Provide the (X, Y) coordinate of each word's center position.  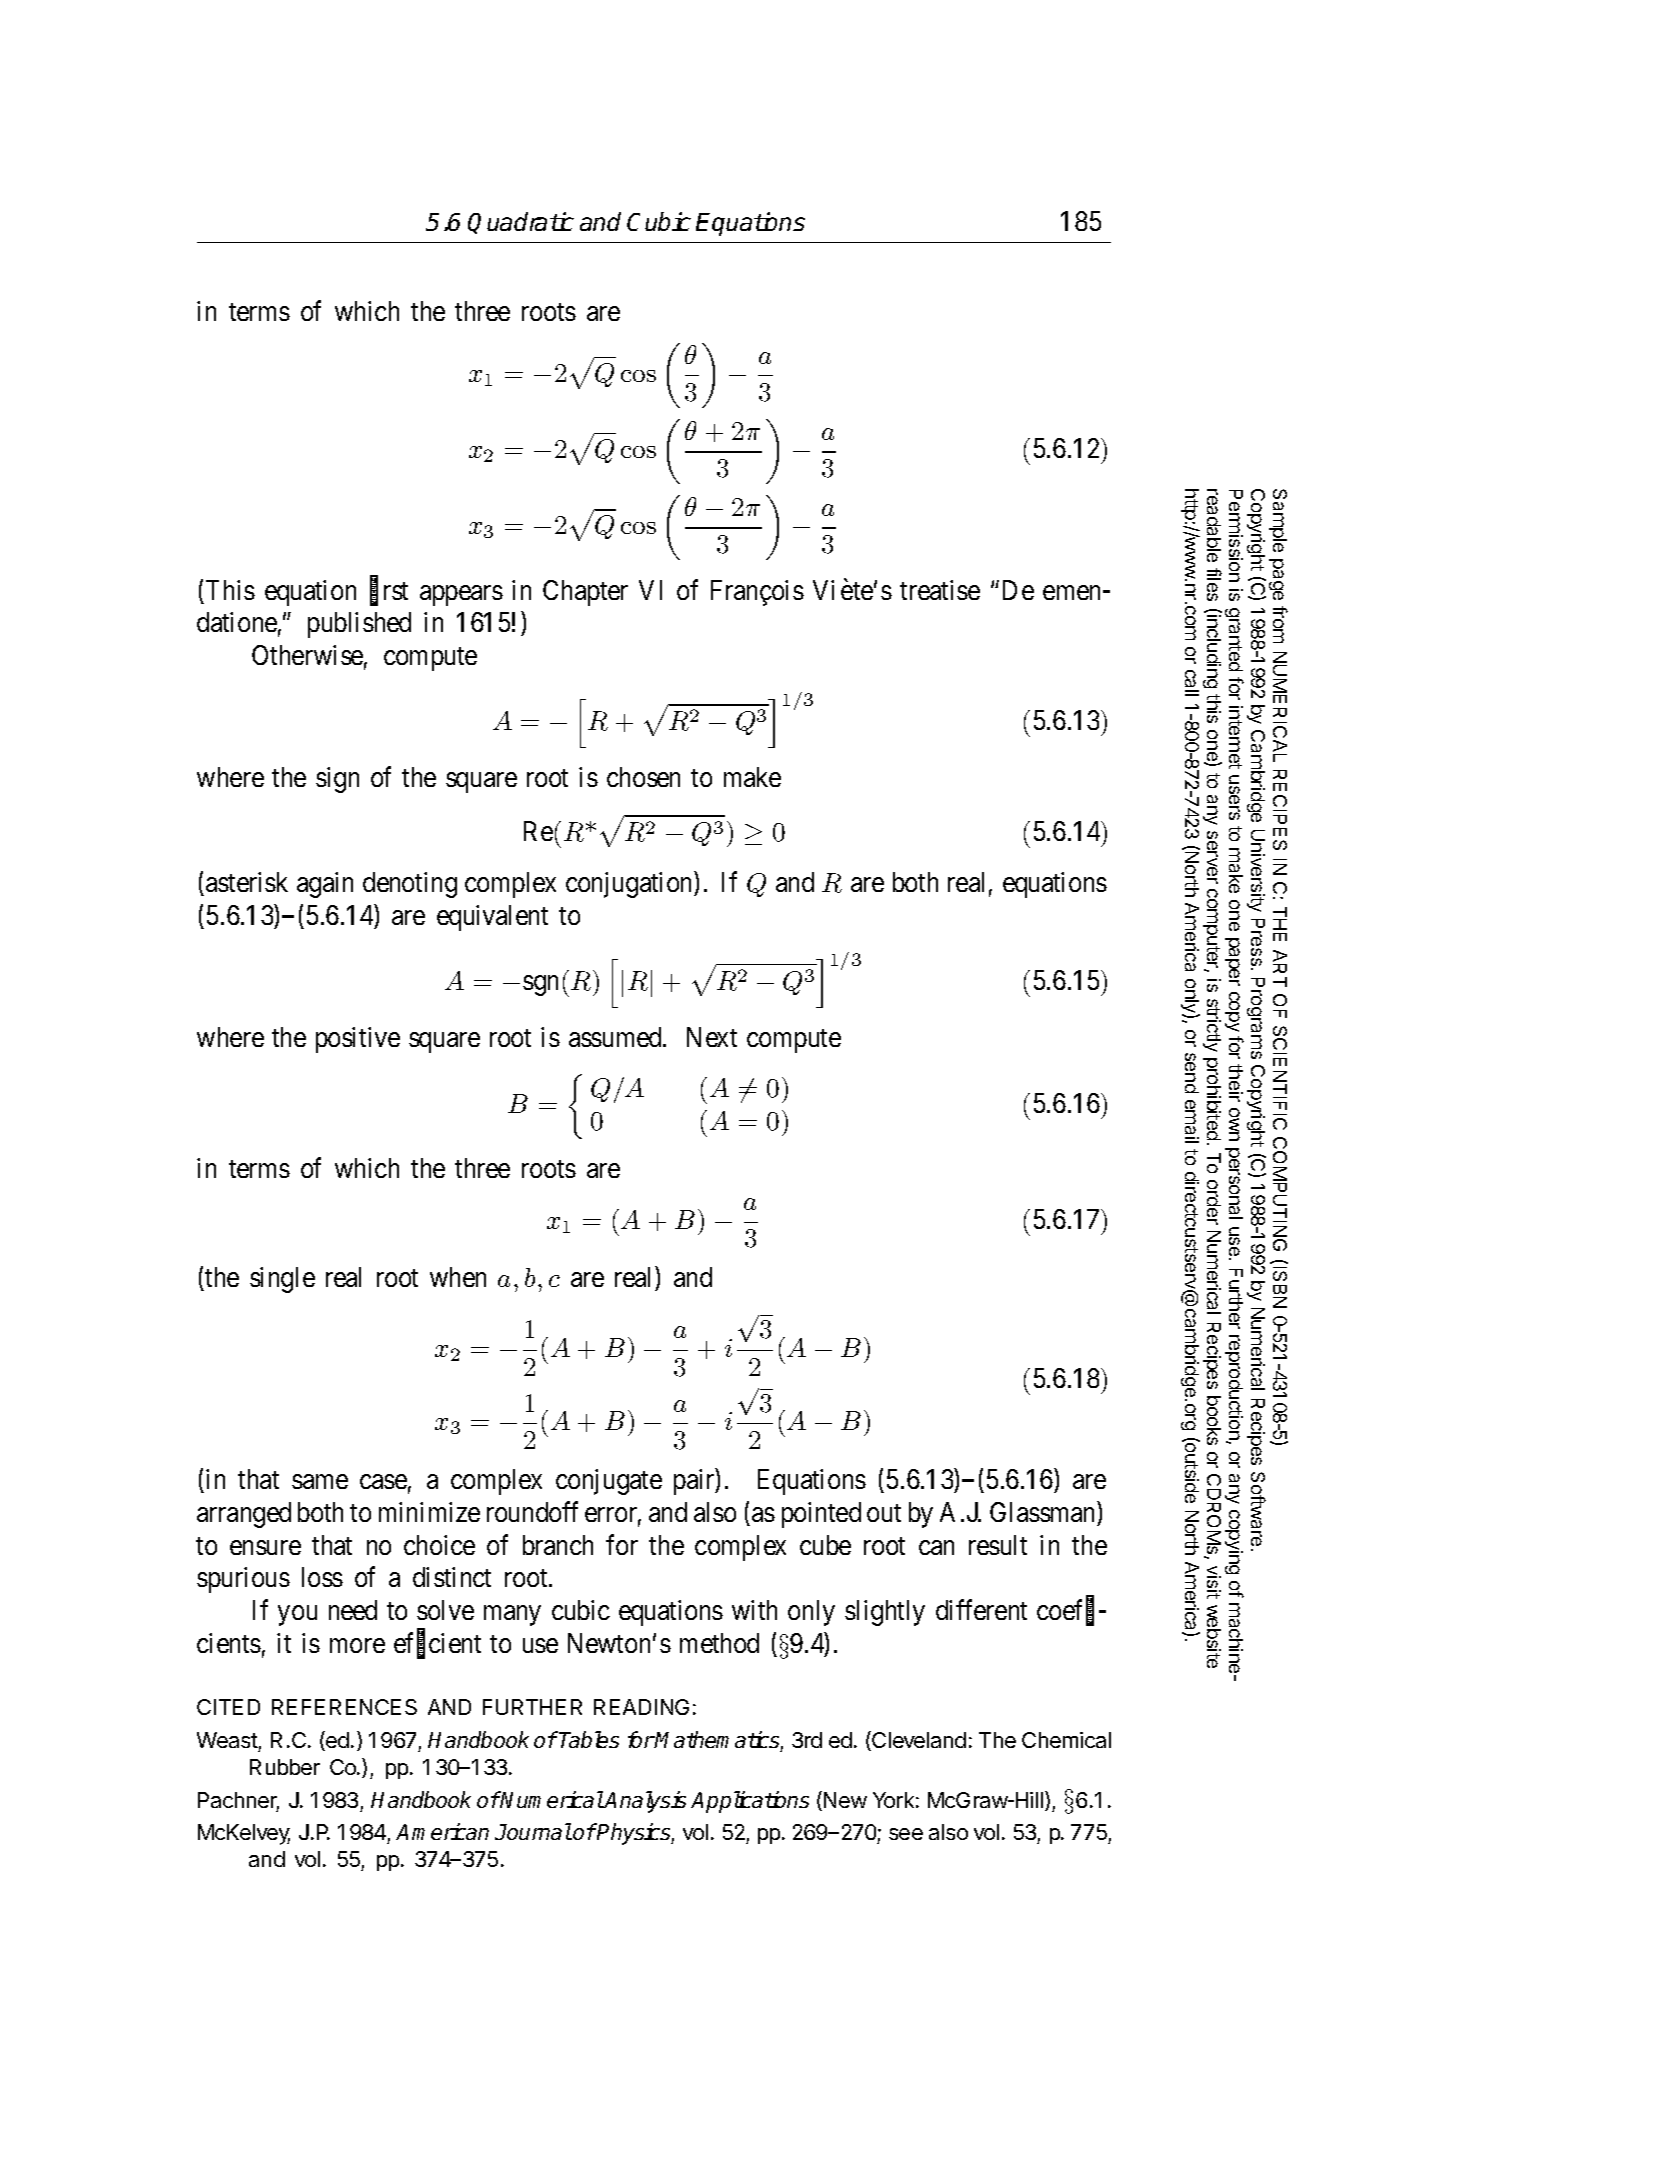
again (325, 885)
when (458, 1277)
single (282, 1280)
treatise (940, 590)
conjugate (609, 1482)
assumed (616, 1037)
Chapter (585, 593)
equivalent (492, 918)
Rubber (285, 1767)
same (320, 1482)
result (998, 1545)
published (359, 625)
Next (712, 1037)
